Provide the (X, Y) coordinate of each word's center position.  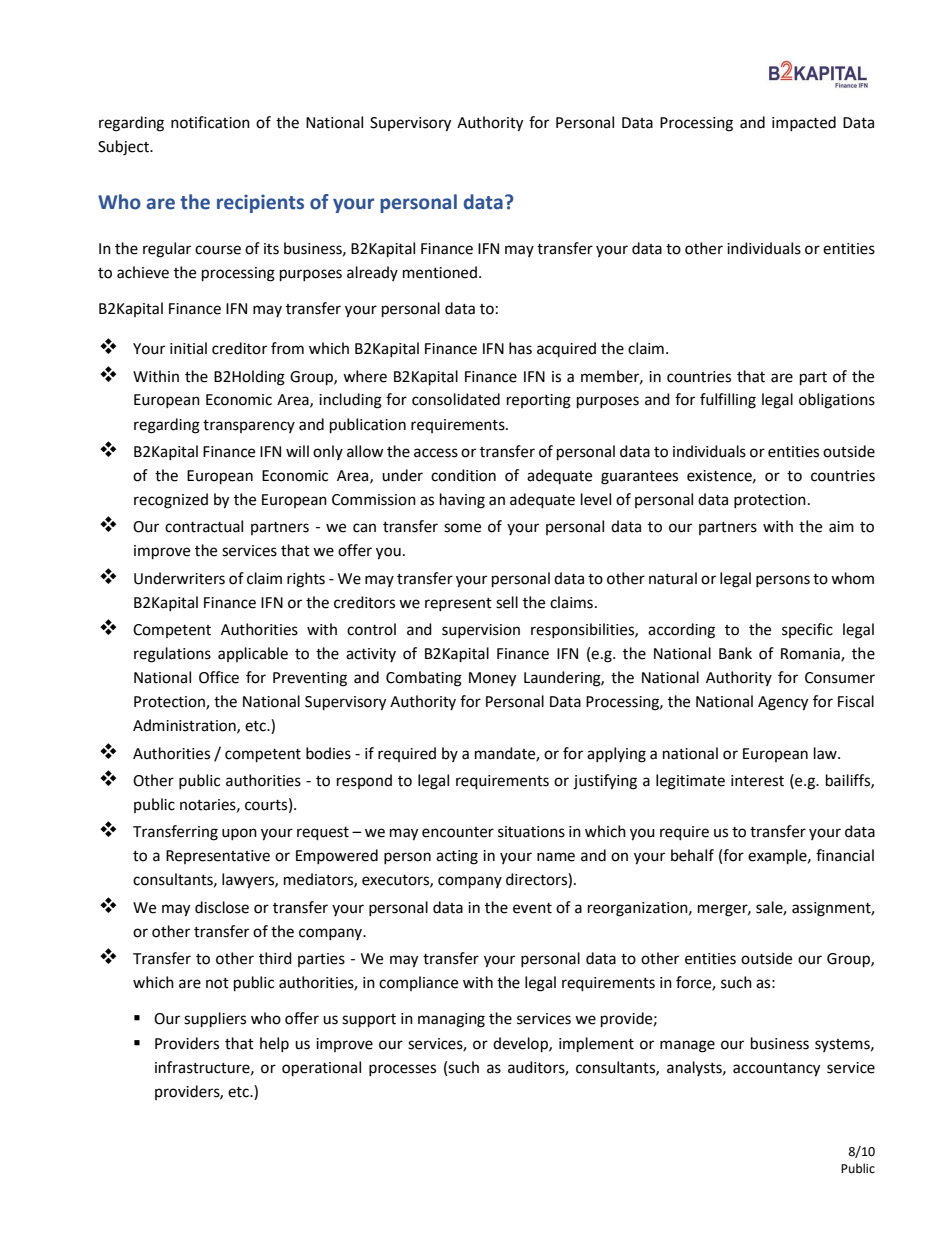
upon (239, 834)
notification (210, 122)
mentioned (440, 272)
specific (807, 630)
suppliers (215, 1020)
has (520, 348)
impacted (804, 123)
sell (507, 602)
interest (757, 781)
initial (188, 348)
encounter (458, 832)
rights (306, 580)
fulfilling (728, 401)
